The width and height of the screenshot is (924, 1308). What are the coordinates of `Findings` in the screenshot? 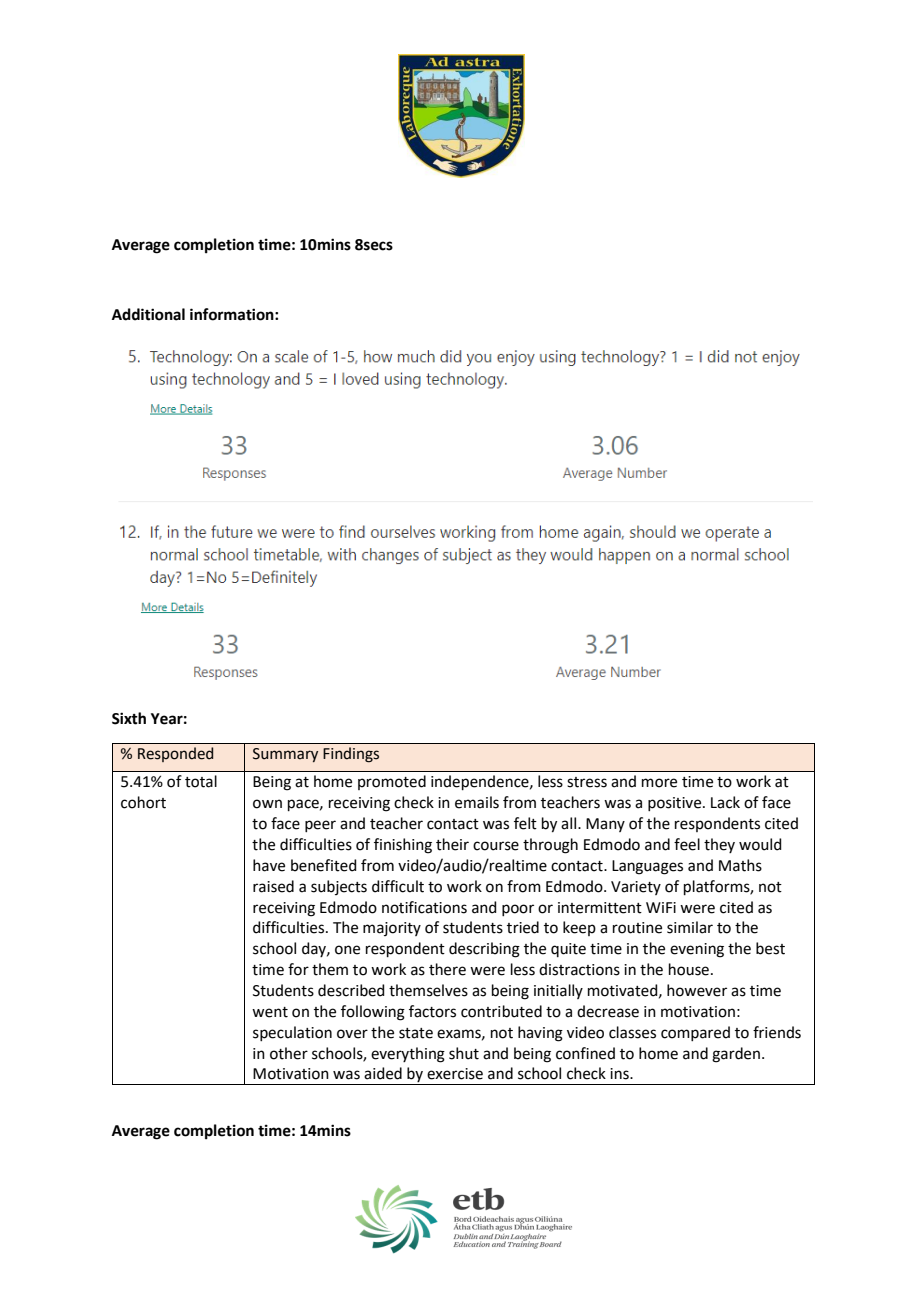 It's located at (351, 755).
